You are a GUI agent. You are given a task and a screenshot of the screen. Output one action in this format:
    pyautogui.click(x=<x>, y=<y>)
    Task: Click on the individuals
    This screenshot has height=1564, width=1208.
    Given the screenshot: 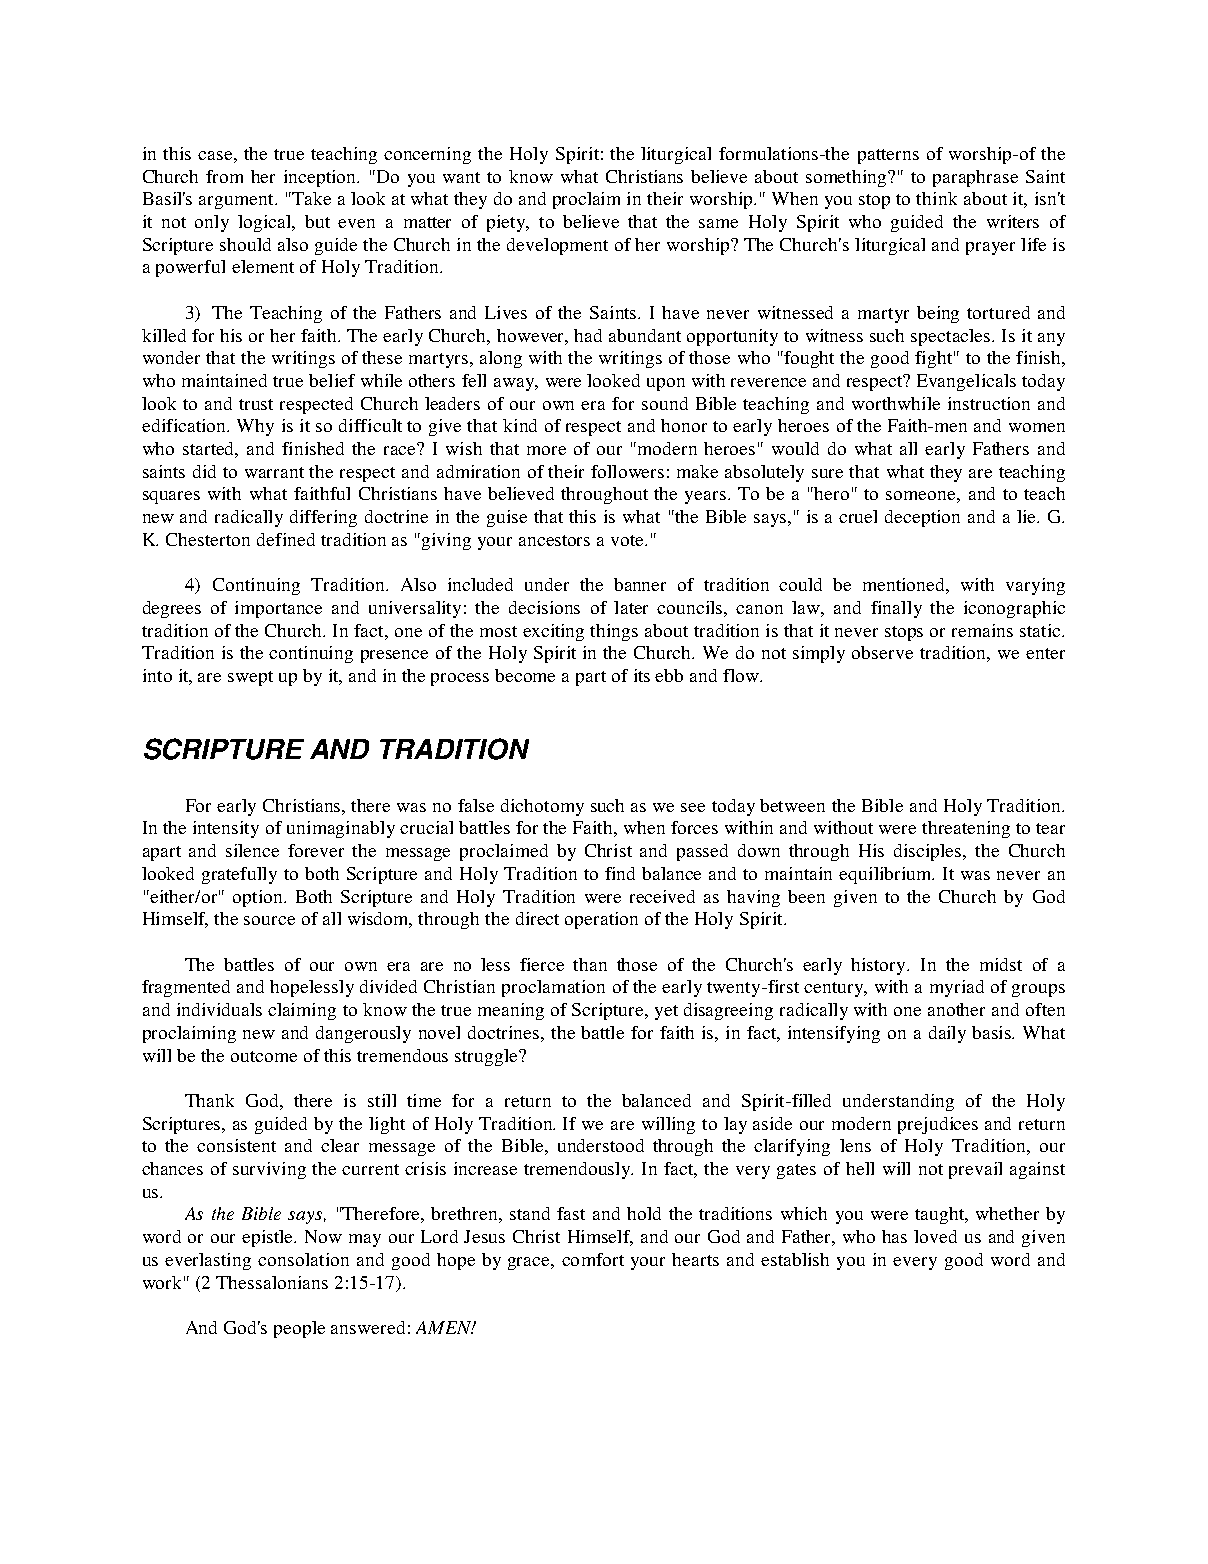 What is the action you would take?
    pyautogui.click(x=219, y=1009)
